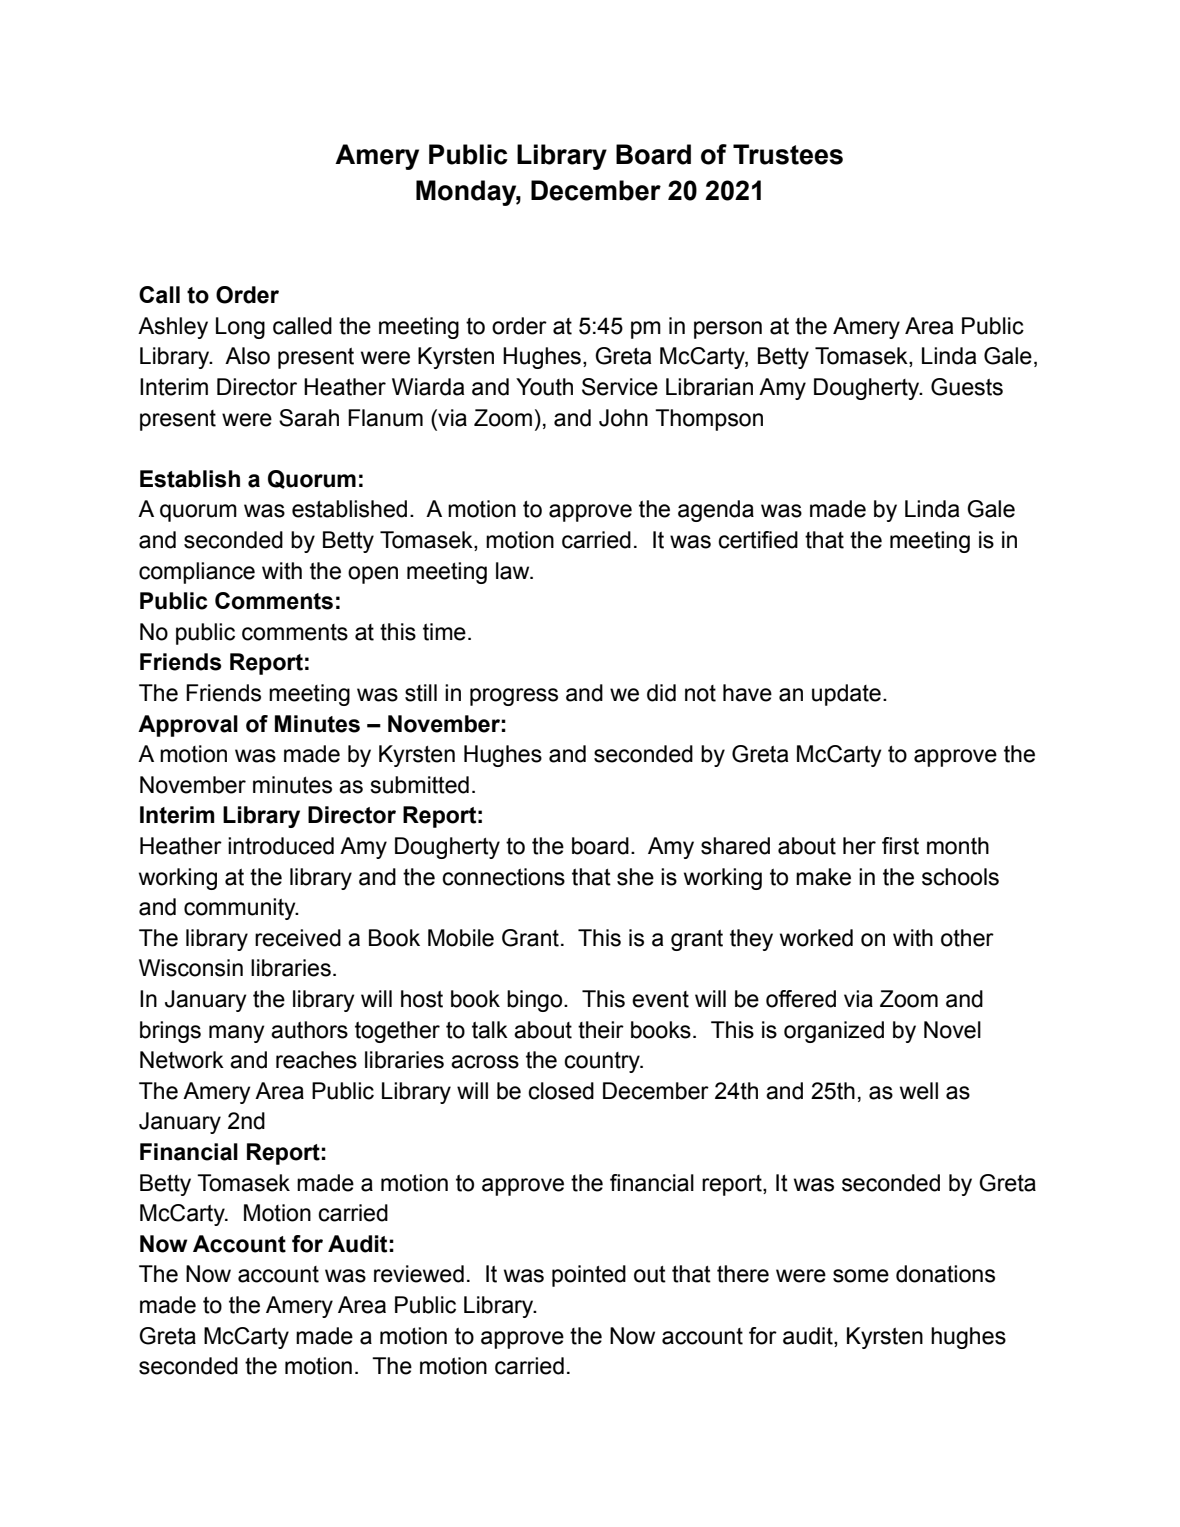 This page has width=1180, height=1527. I want to click on Approval, so click(188, 726).
